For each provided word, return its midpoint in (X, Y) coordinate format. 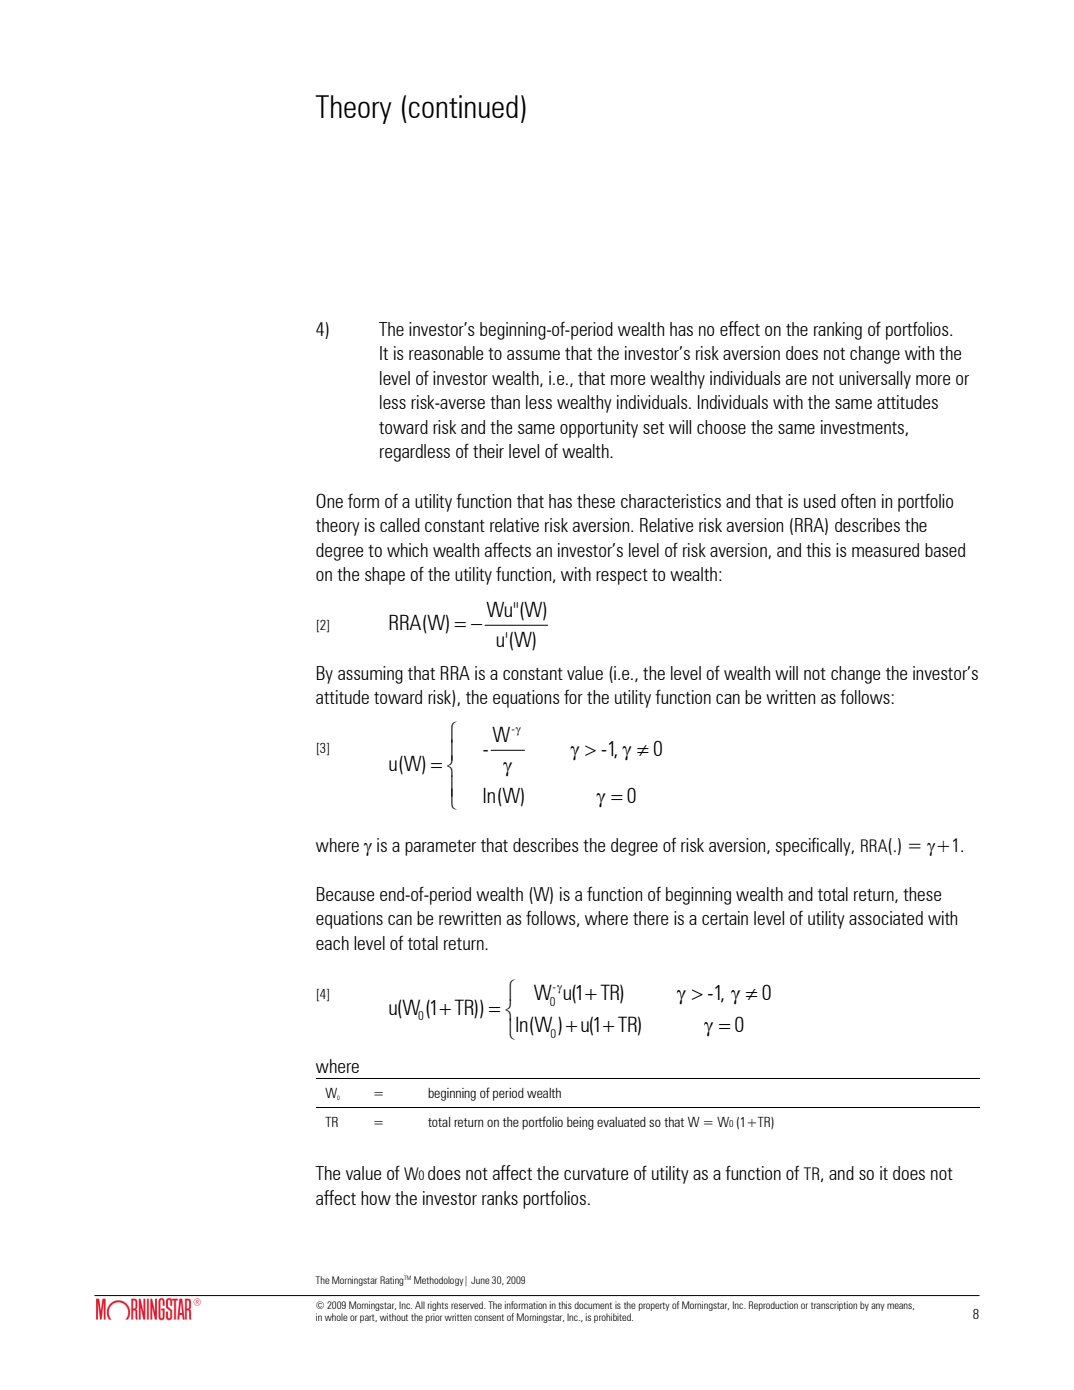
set (653, 428)
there (650, 918)
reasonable (446, 353)
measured (885, 550)
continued (463, 106)
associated (886, 918)
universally (875, 380)
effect (740, 328)
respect (622, 577)
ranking (838, 331)
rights (438, 1306)
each (332, 943)
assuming (370, 675)
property (654, 1306)
